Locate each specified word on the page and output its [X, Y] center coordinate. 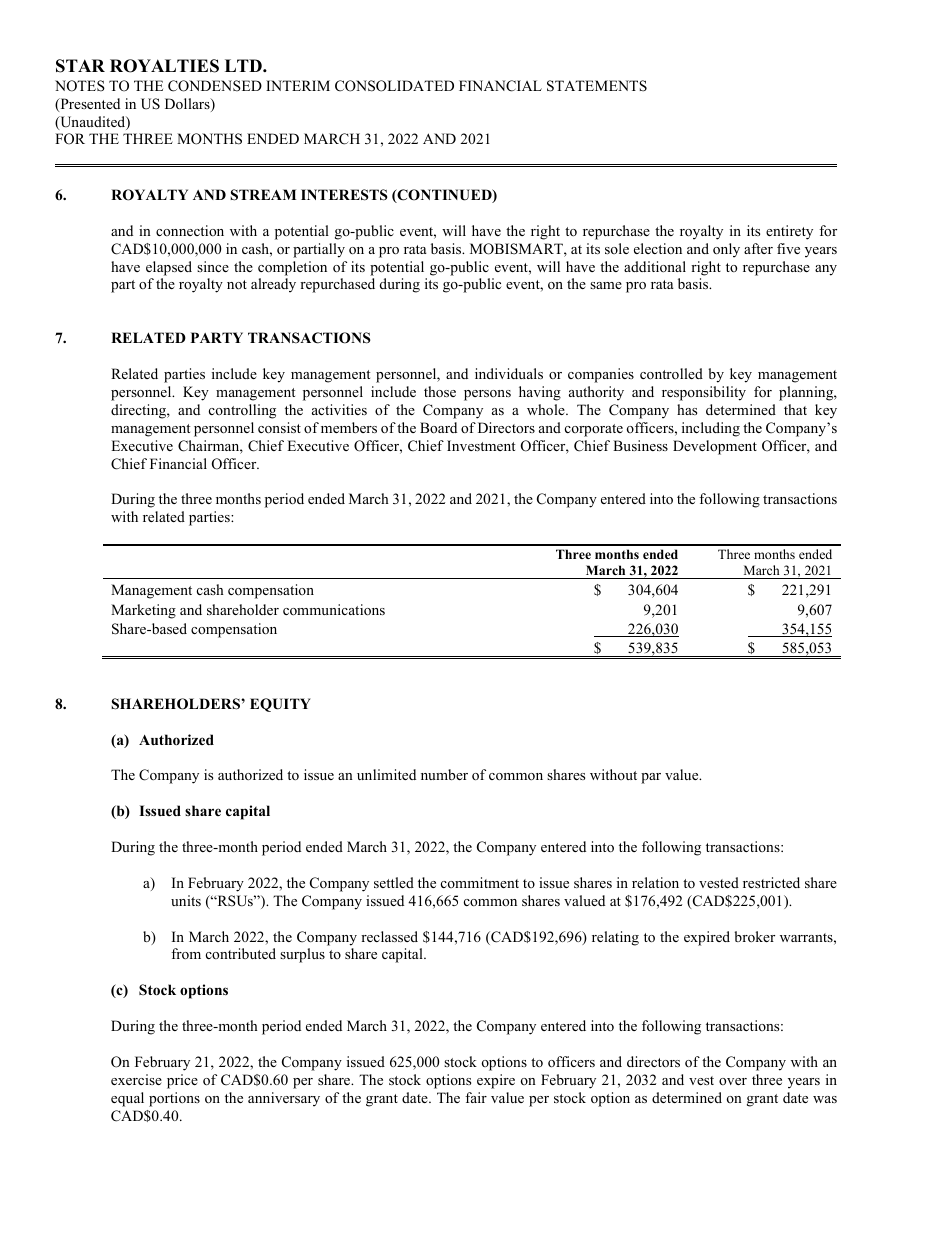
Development [715, 447]
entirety [789, 232]
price [182, 1081]
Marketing [143, 611]
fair [476, 1097]
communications [334, 609]
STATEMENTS [597, 86]
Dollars [188, 105]
